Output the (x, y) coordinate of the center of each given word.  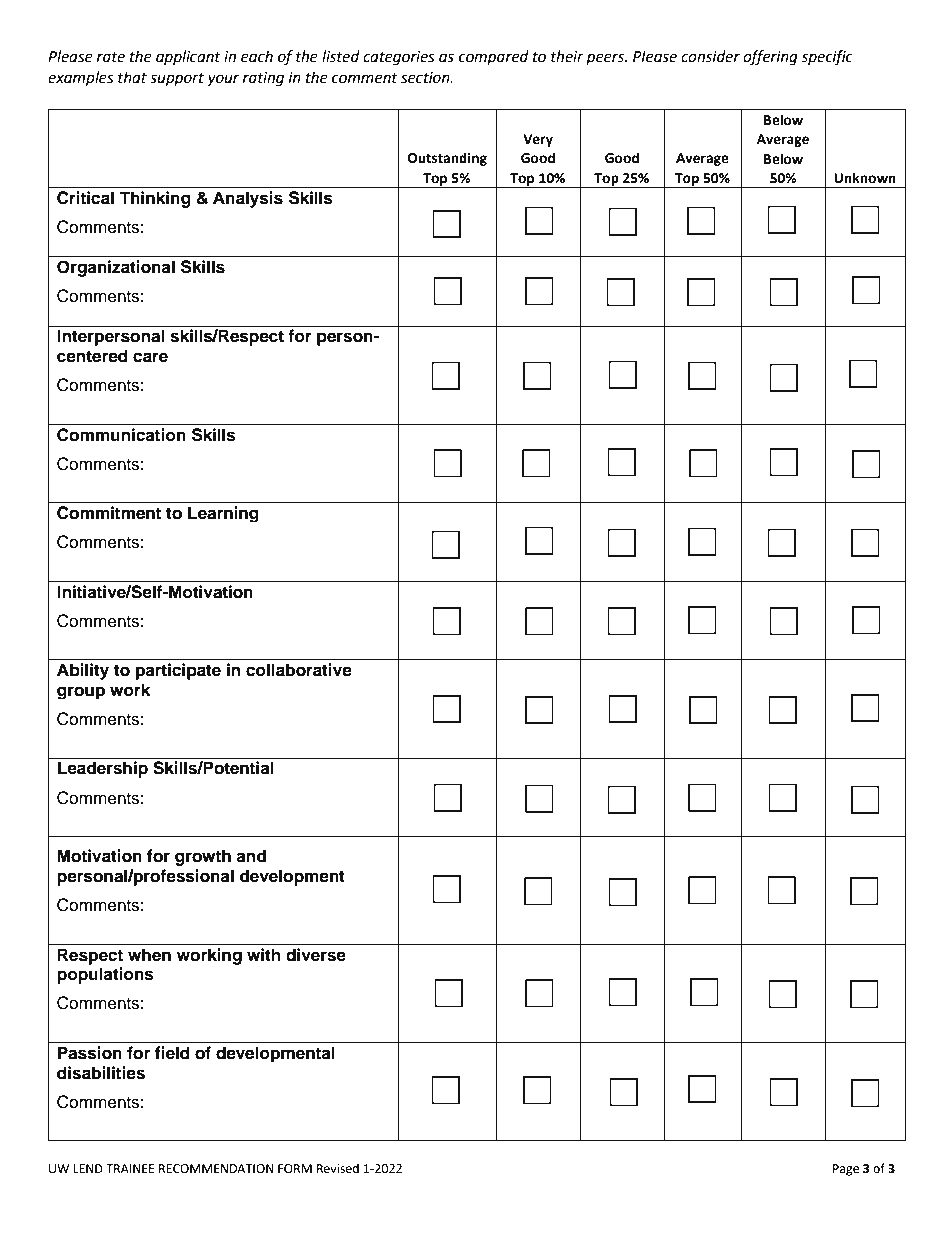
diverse (316, 955)
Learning (223, 514)
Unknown (865, 178)
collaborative (299, 670)
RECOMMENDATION (216, 1169)
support (177, 80)
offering (770, 58)
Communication (121, 435)
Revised (338, 1168)
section (426, 78)
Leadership (103, 769)
